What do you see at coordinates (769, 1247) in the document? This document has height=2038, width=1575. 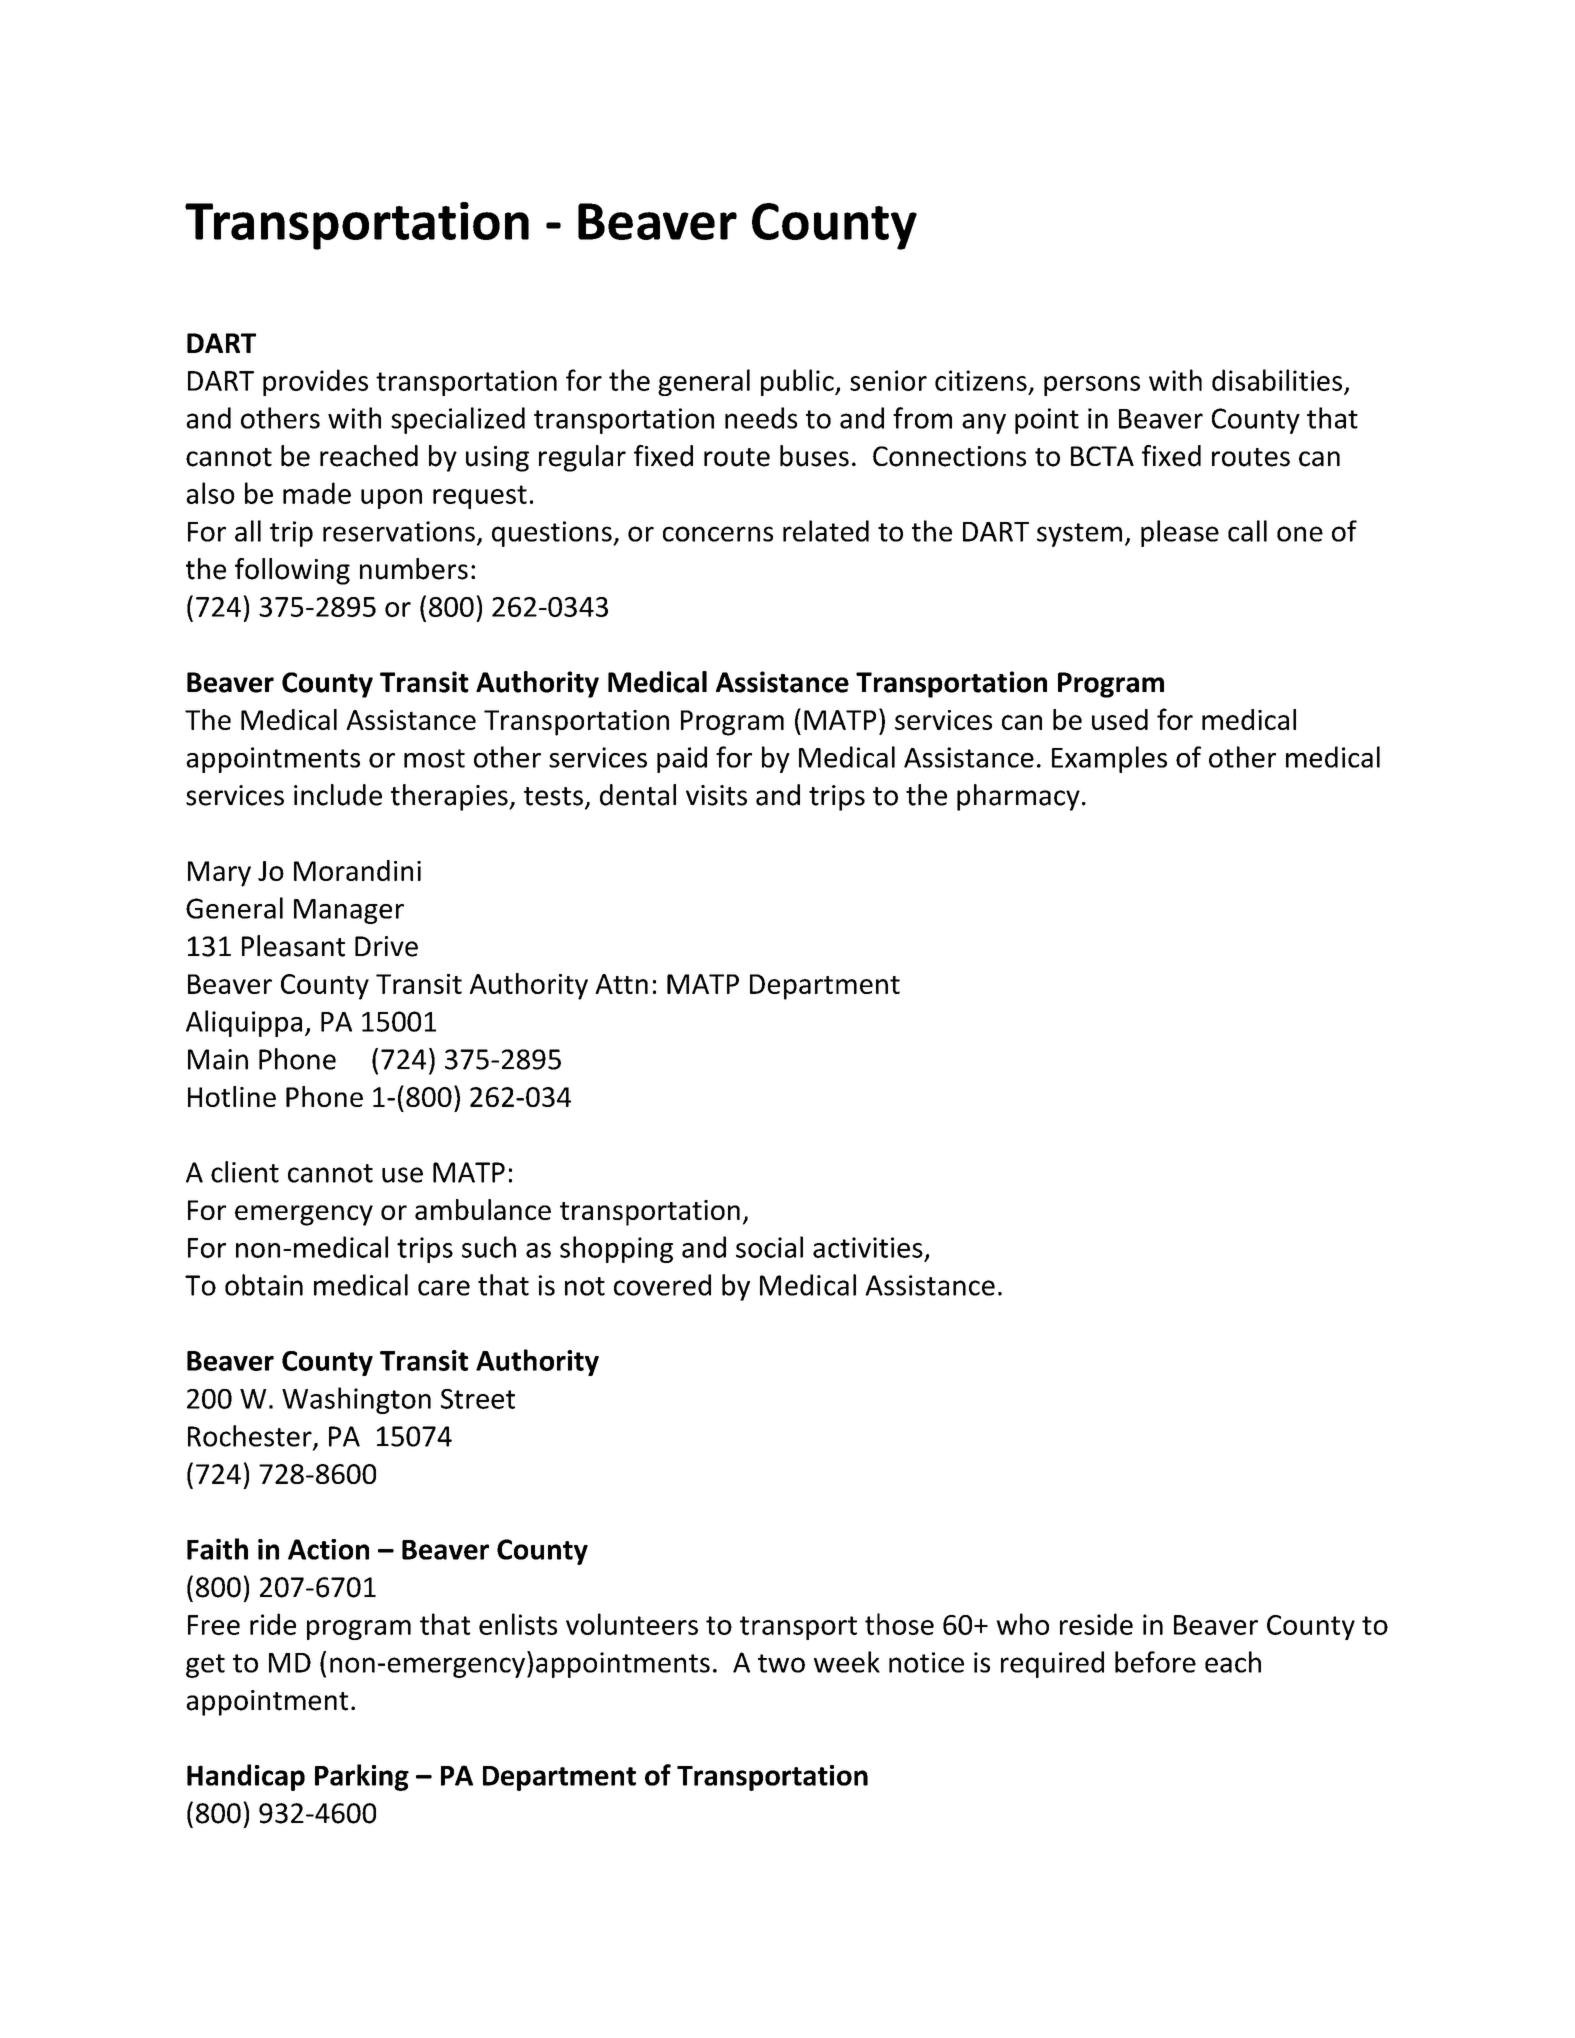 I see `social` at bounding box center [769, 1247].
